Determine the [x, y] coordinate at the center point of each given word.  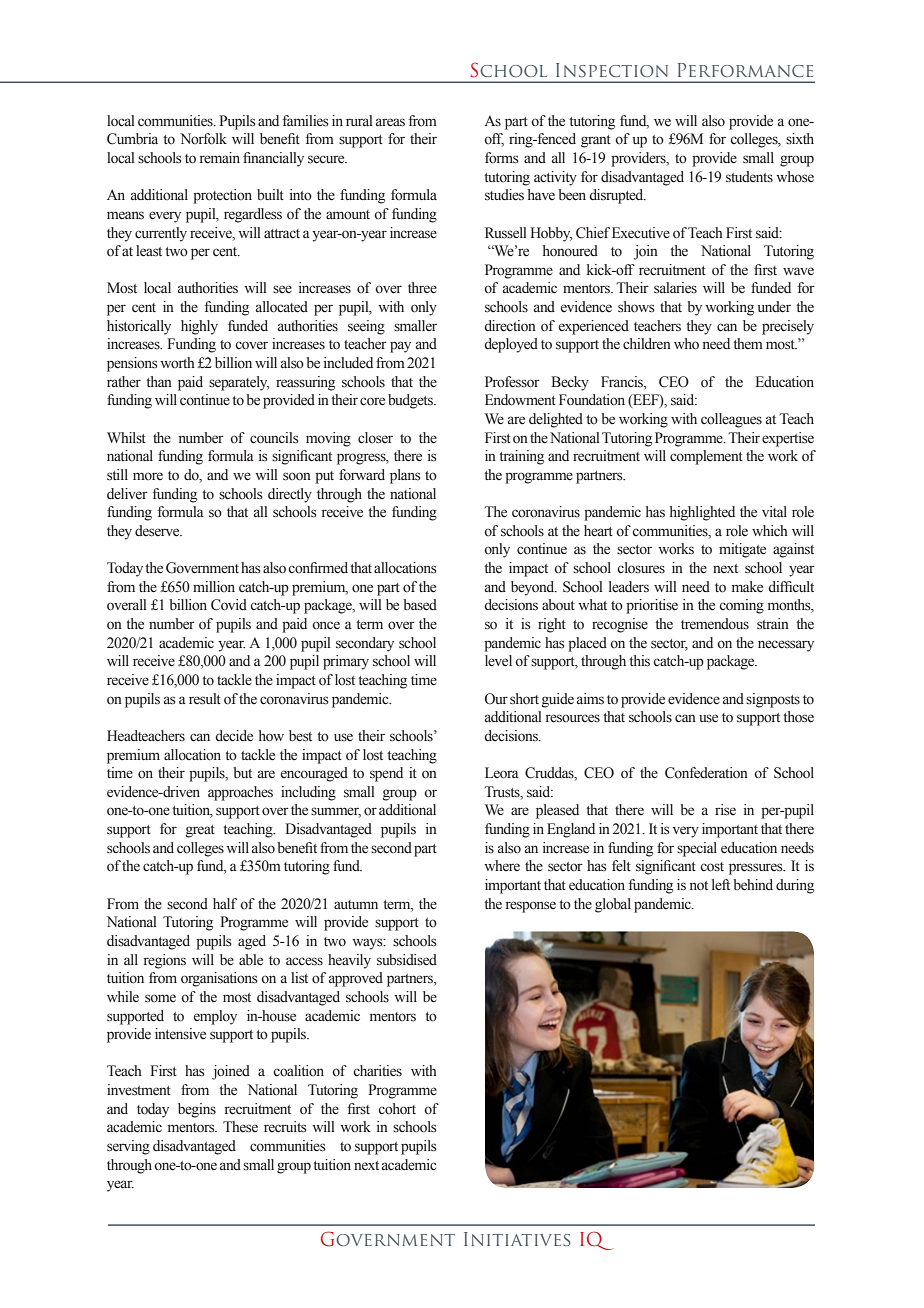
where [502, 865]
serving [128, 1147]
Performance [745, 70]
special [697, 849]
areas [390, 122]
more [148, 476]
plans [405, 476]
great [200, 831]
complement [706, 457]
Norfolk [203, 139]
